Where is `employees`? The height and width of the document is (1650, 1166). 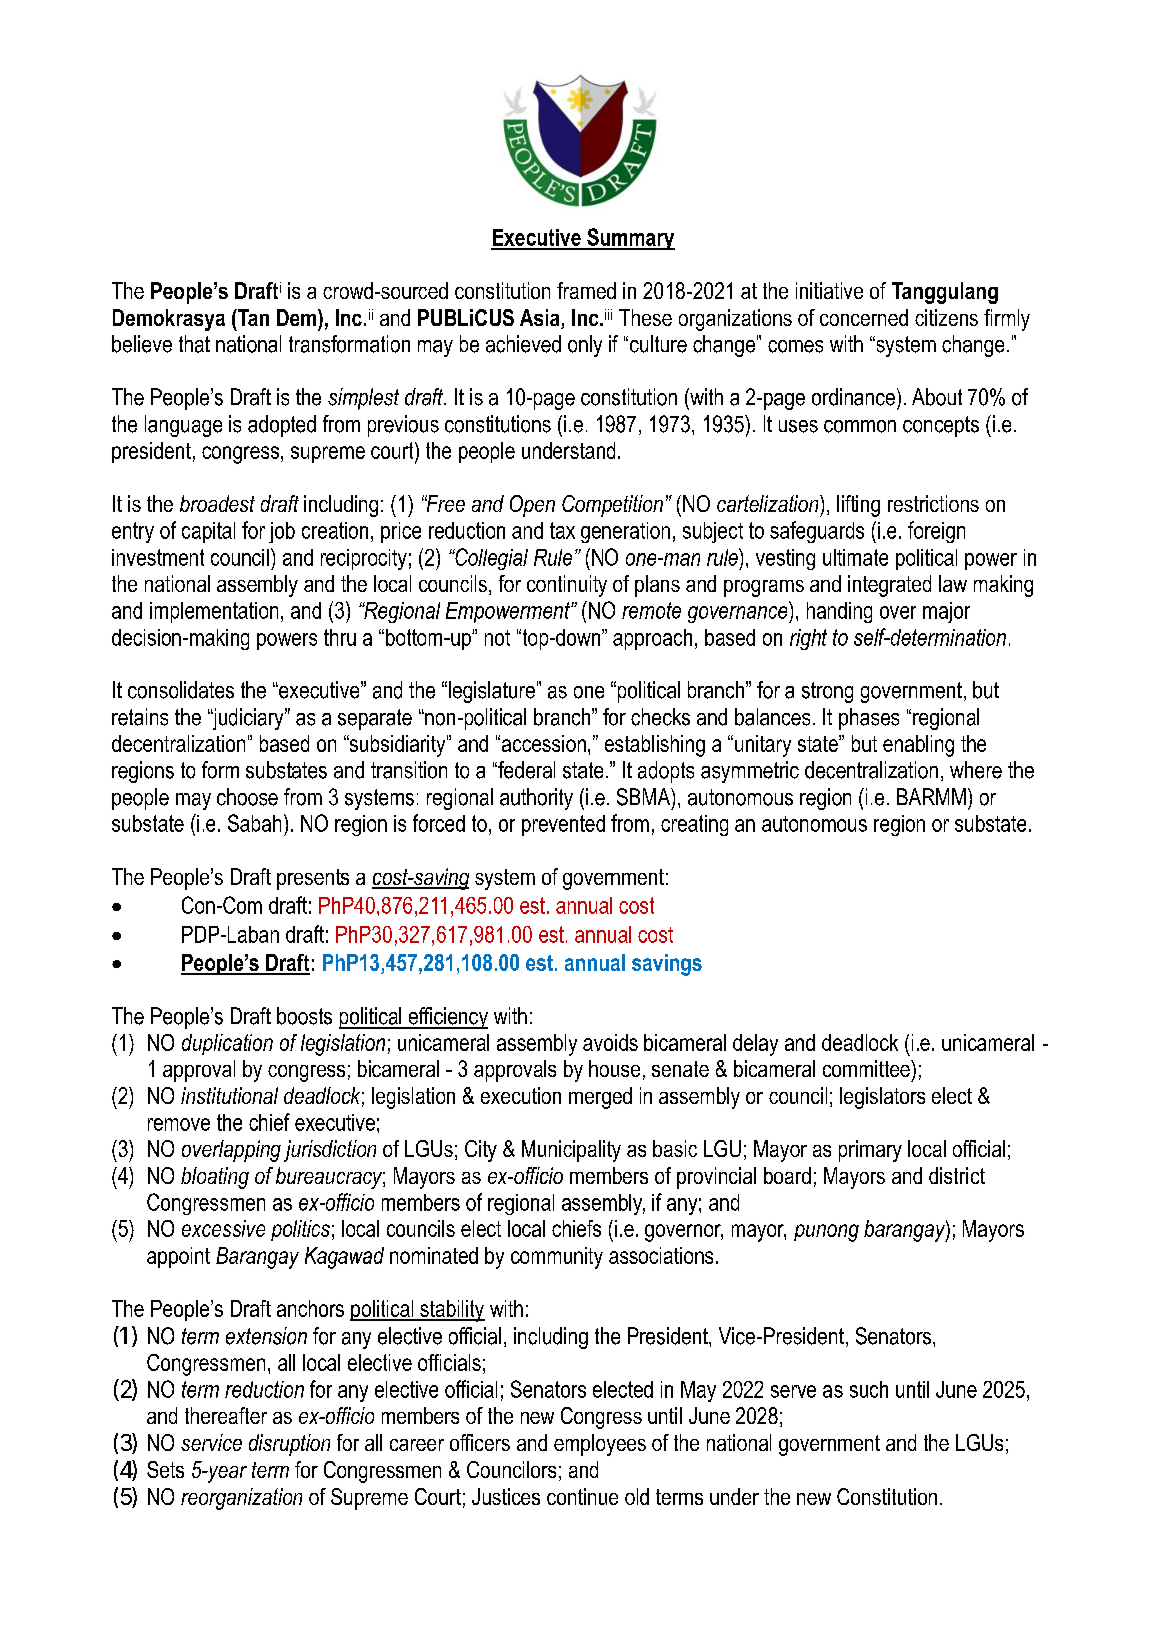
employees is located at coordinates (600, 1445).
